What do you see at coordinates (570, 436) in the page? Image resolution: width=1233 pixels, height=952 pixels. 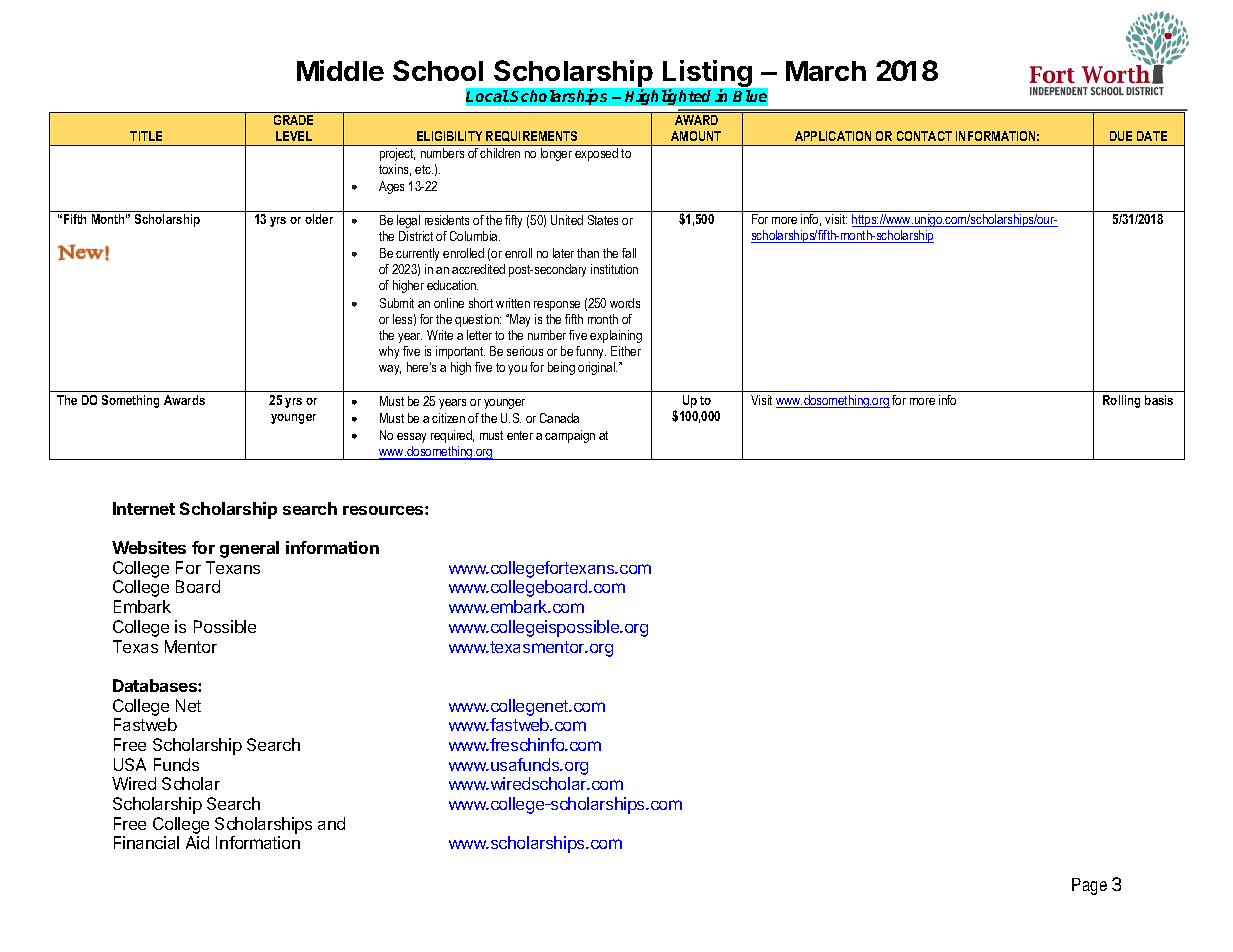 I see `campaign` at bounding box center [570, 436].
